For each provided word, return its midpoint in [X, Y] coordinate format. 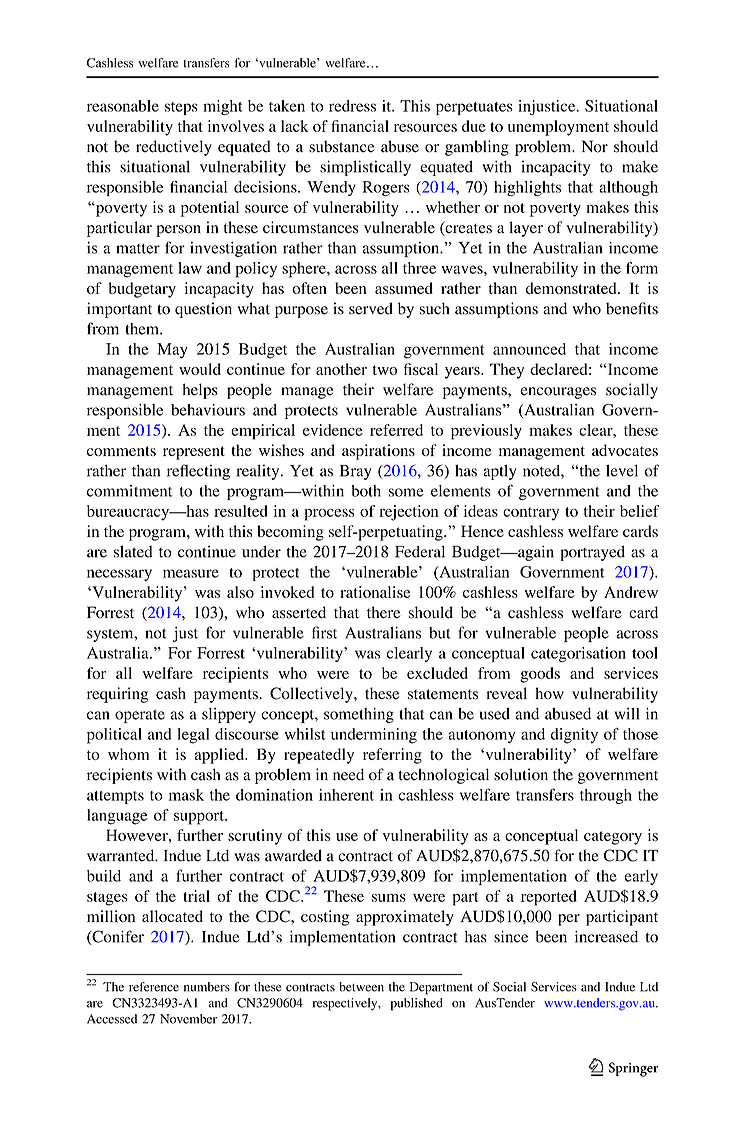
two [384, 370]
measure [191, 573]
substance [342, 146]
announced [529, 349]
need [348, 774]
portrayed [592, 553]
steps [181, 108]
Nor [595, 146]
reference [154, 987]
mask [186, 795]
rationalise [375, 592]
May [172, 351]
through [606, 796]
